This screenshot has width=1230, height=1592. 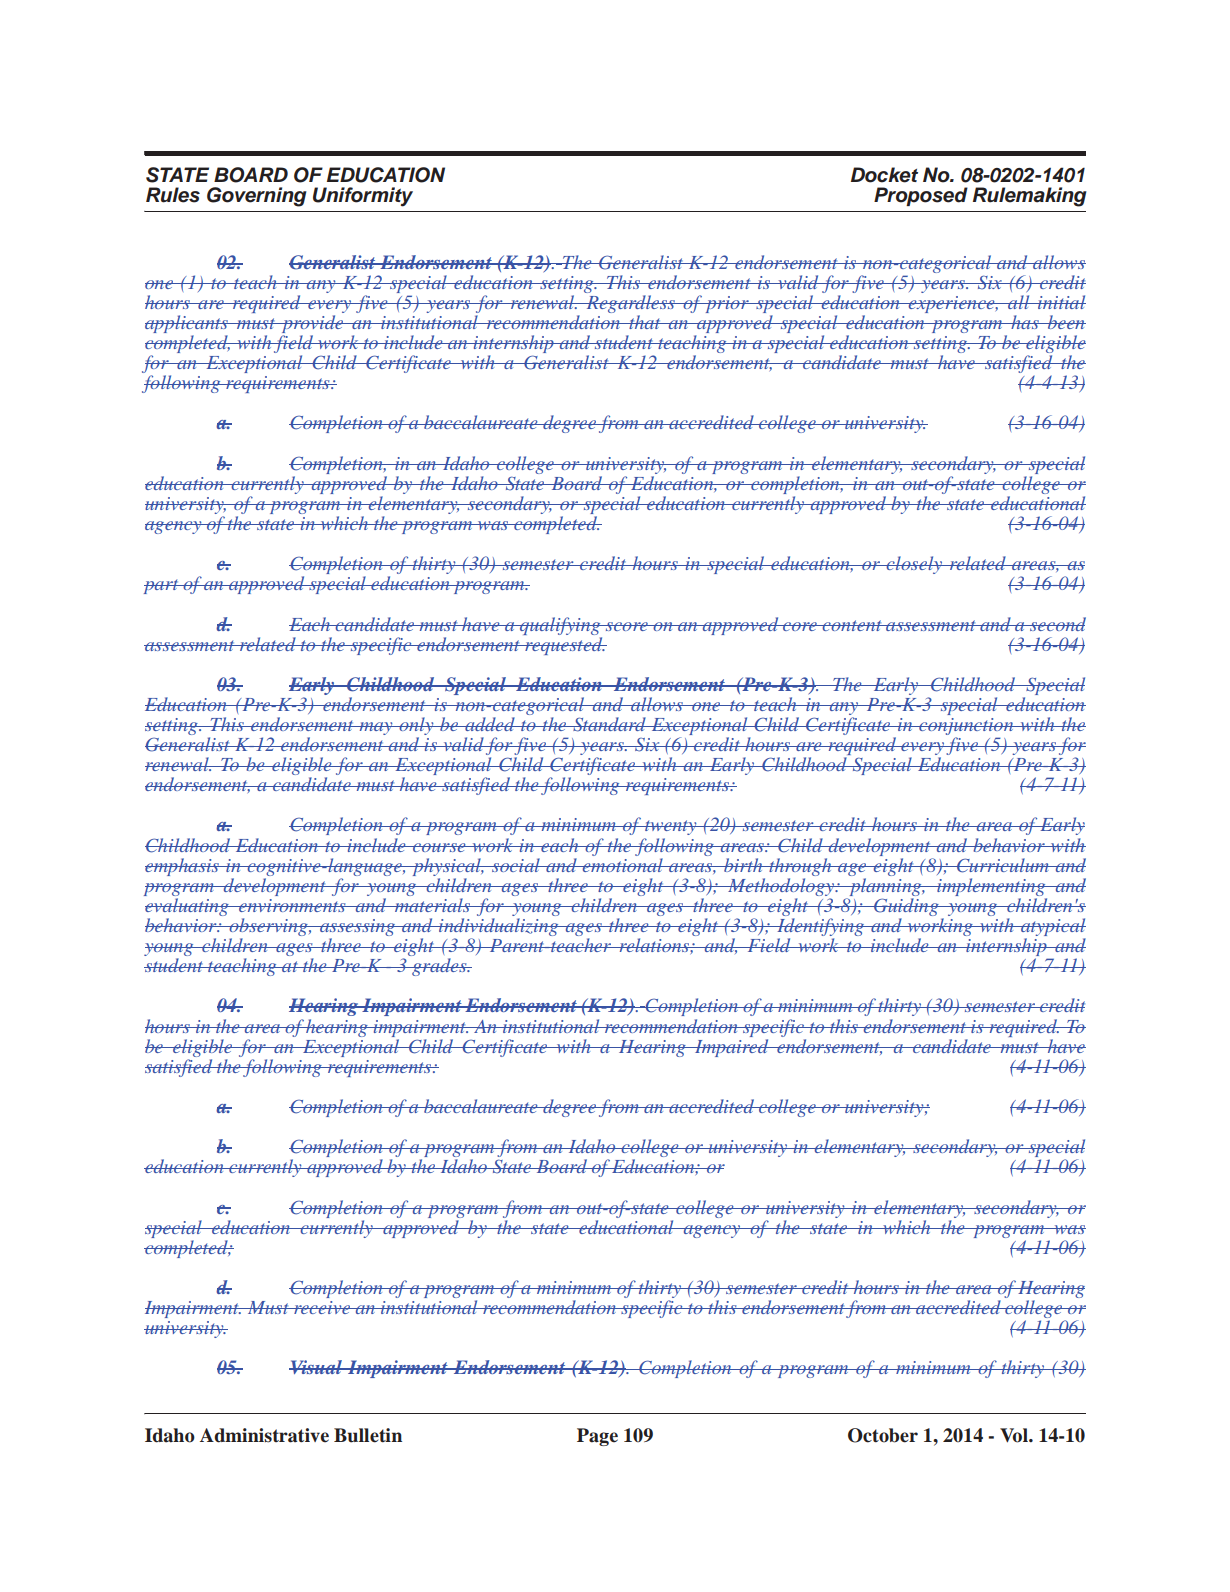 What do you see at coordinates (630, 304) in the screenshot?
I see `Regardless` at bounding box center [630, 304].
